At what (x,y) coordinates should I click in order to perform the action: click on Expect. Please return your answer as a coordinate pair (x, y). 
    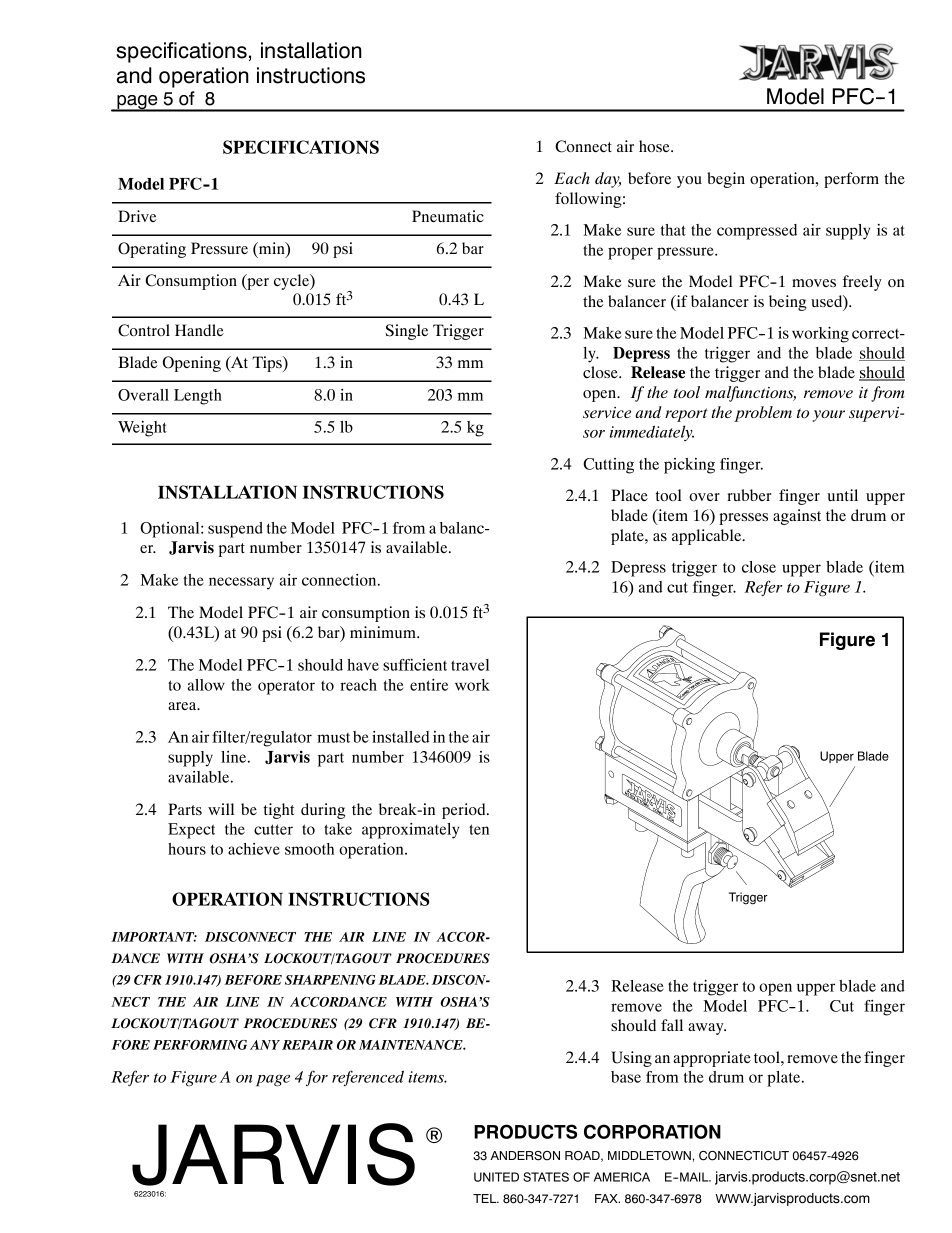
    Looking at the image, I should click on (191, 831).
